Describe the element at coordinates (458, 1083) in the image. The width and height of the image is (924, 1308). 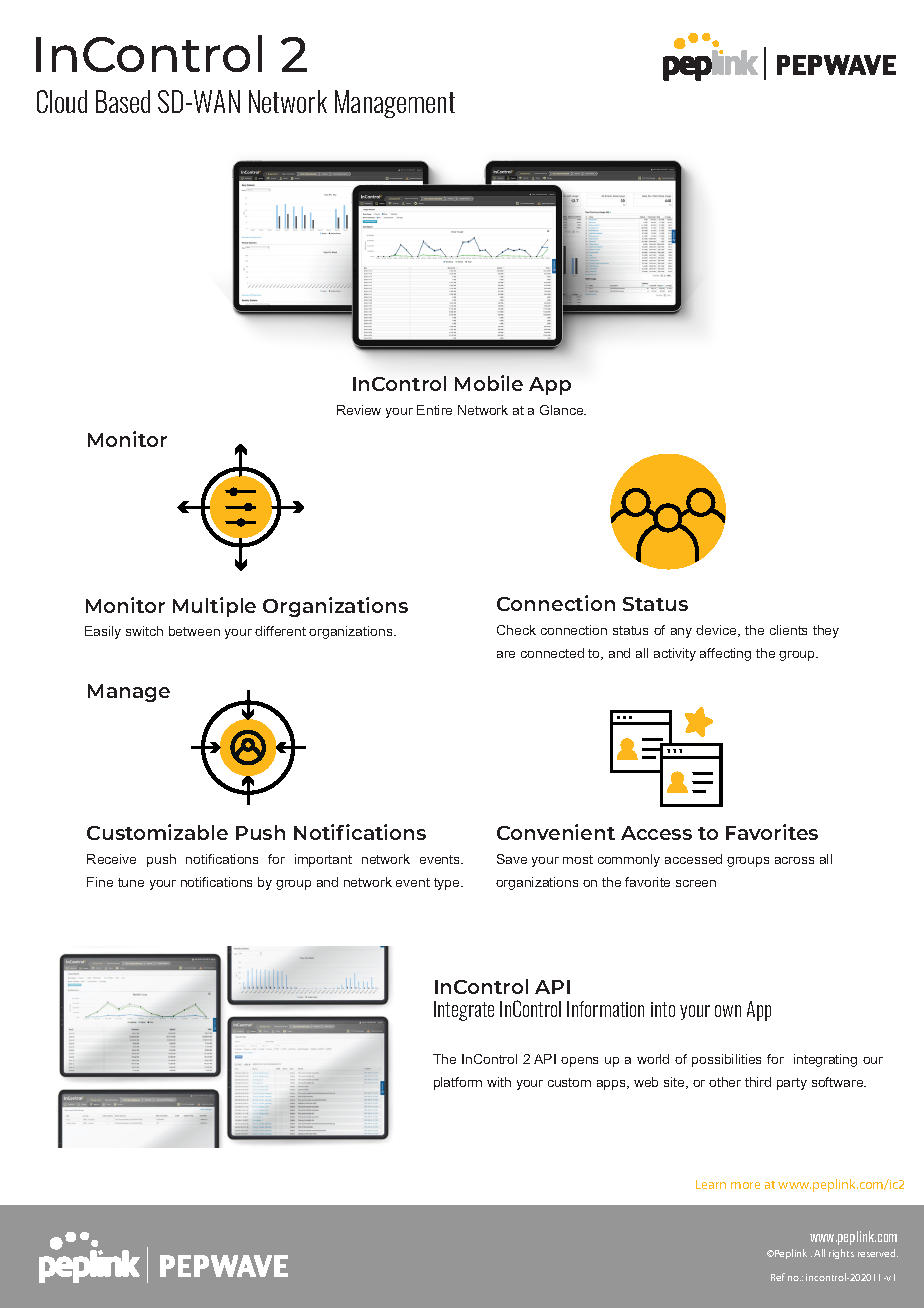
I see `platform` at that location.
